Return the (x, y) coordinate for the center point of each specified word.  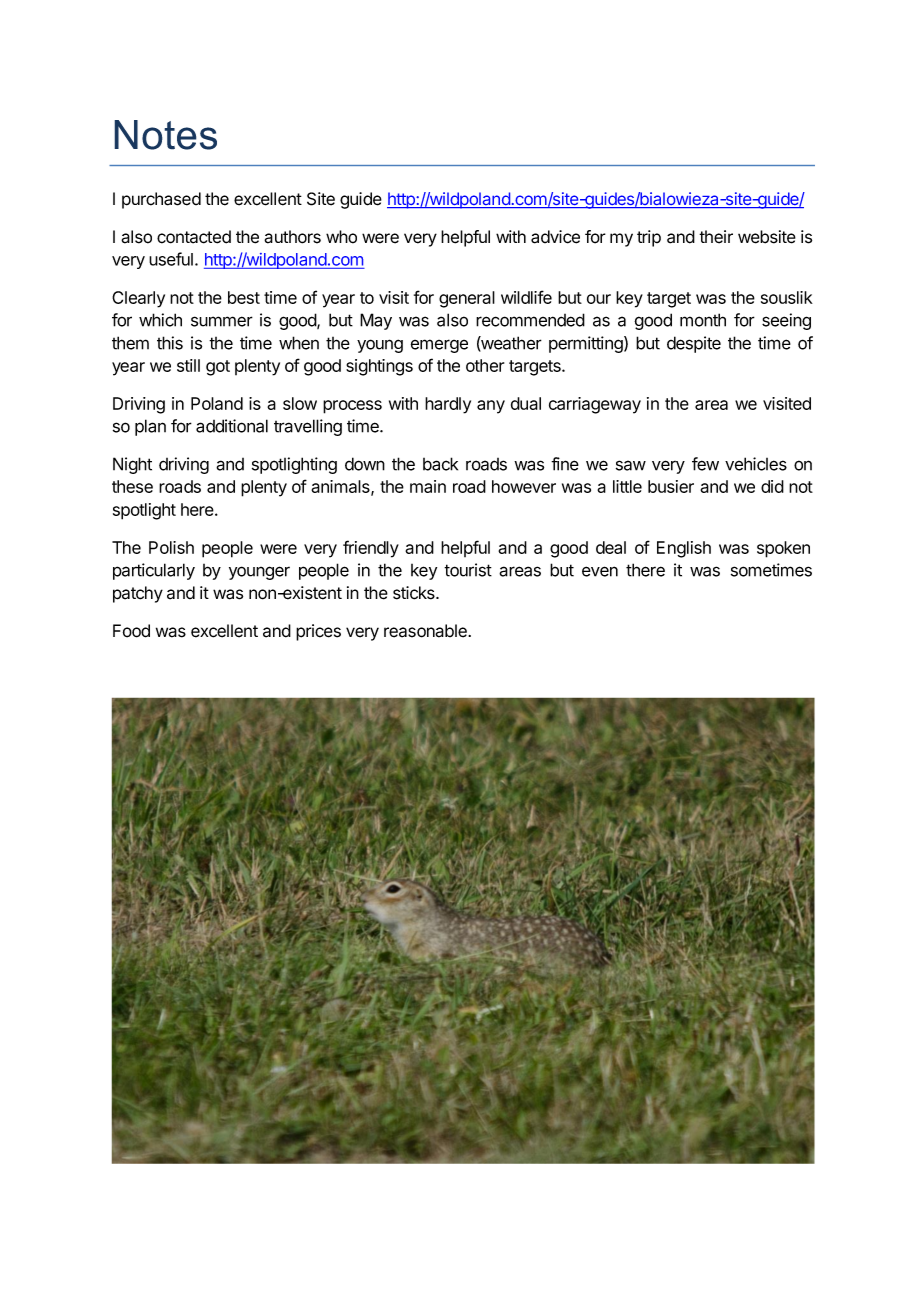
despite (694, 344)
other (485, 365)
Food (131, 631)
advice (555, 237)
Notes (165, 135)
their (716, 237)
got (218, 368)
